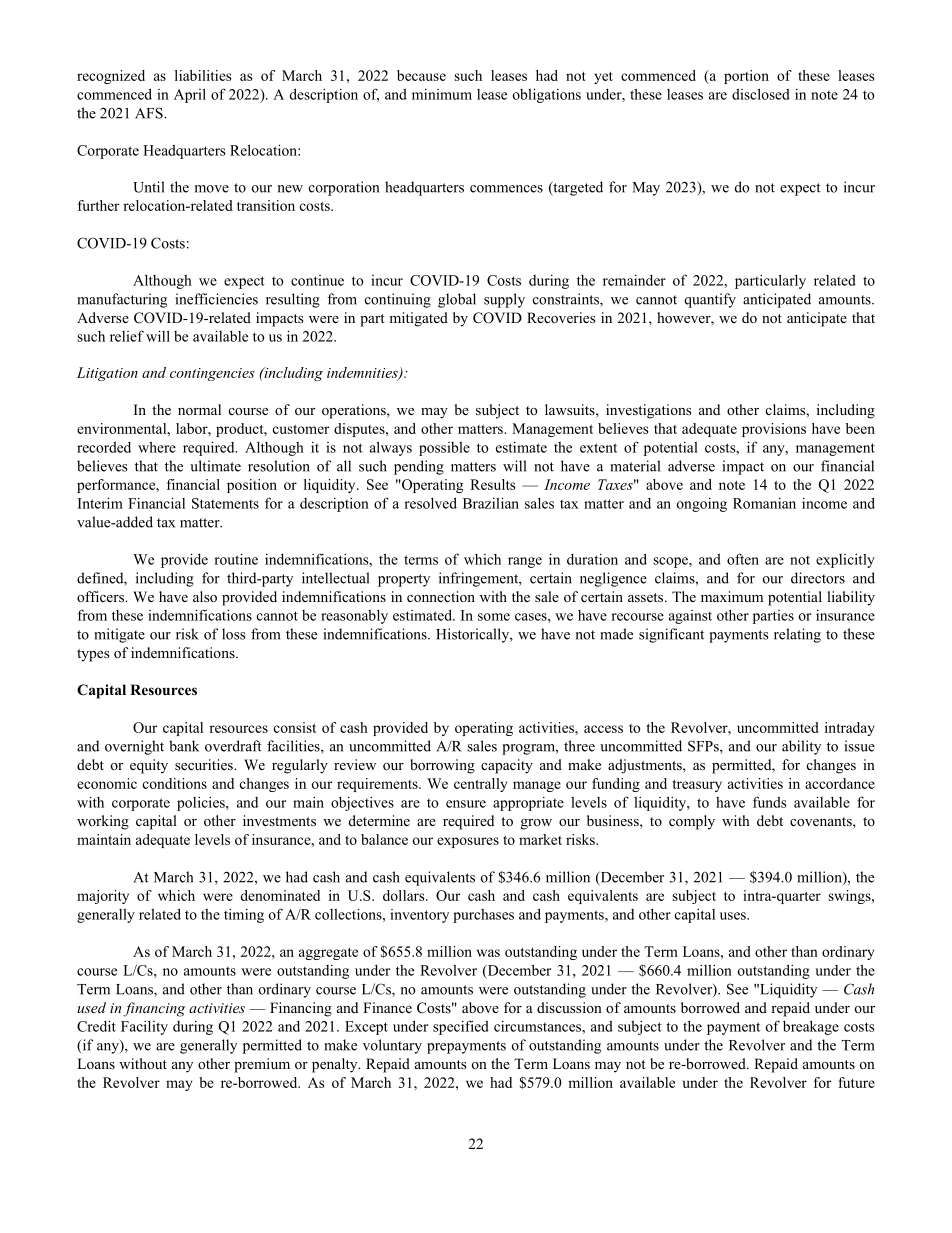  Describe the element at coordinates (461, 1027) in the screenshot. I see `specified` at that location.
